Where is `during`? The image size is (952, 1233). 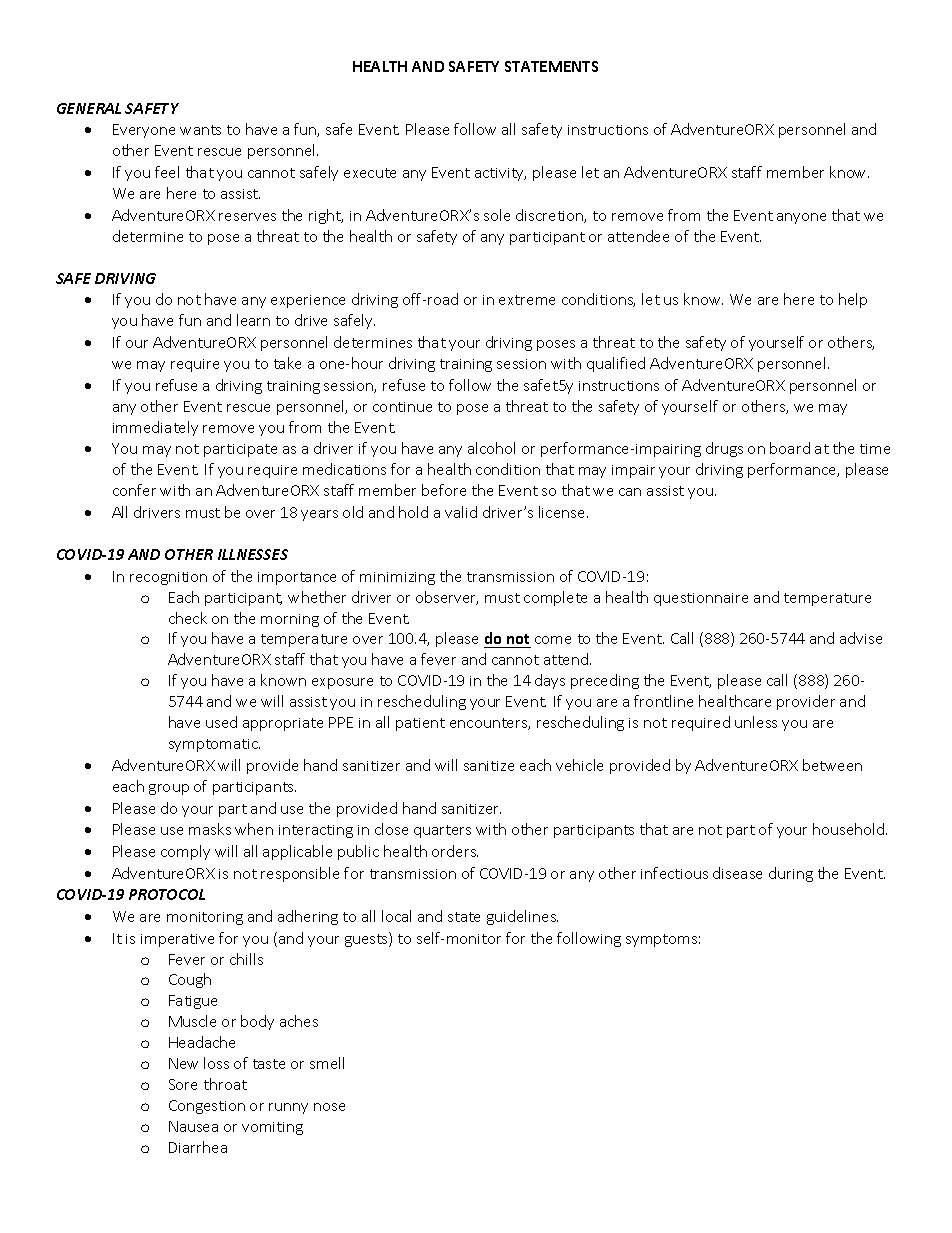 during is located at coordinates (791, 874).
